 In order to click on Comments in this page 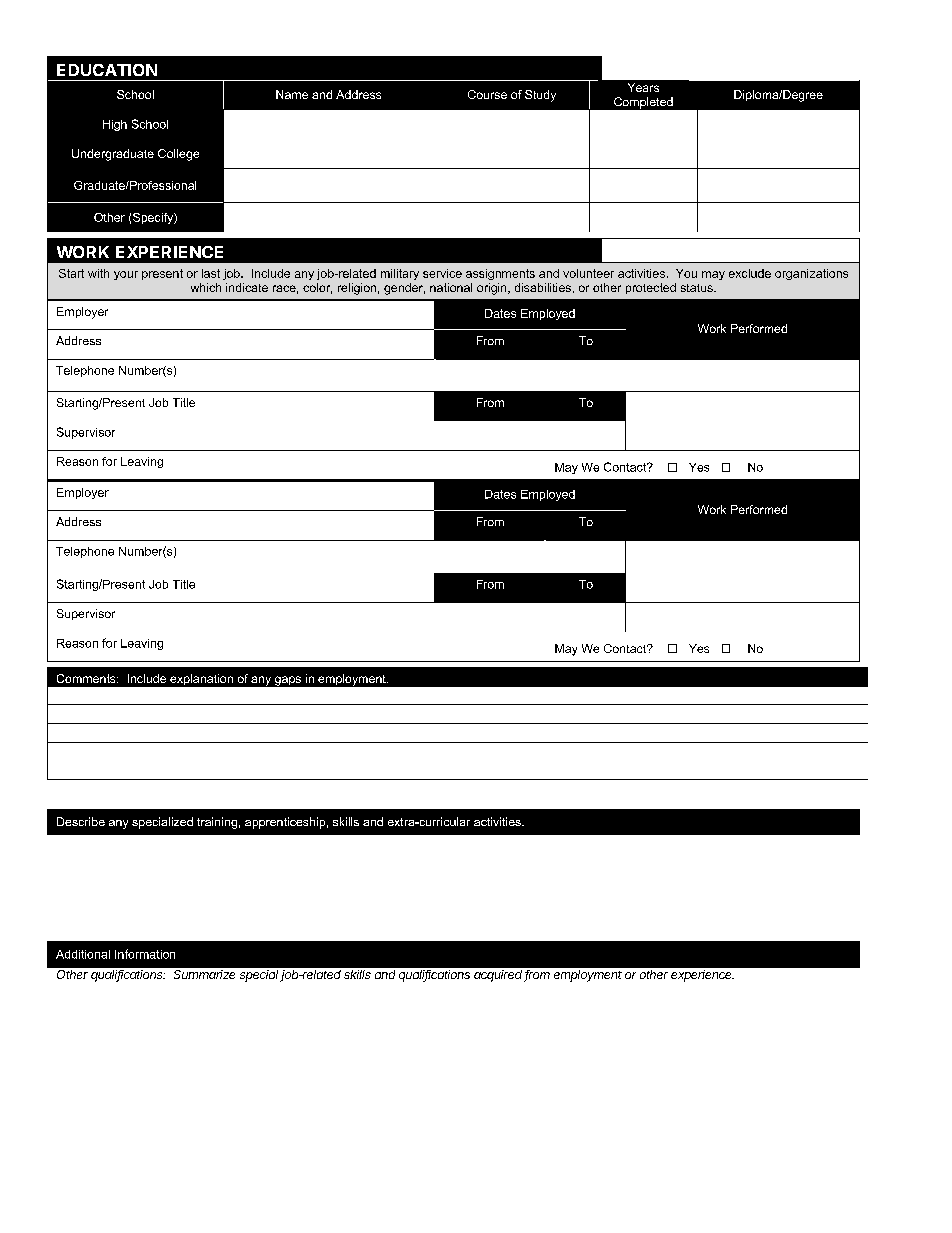, I will do `click(87, 678)`.
